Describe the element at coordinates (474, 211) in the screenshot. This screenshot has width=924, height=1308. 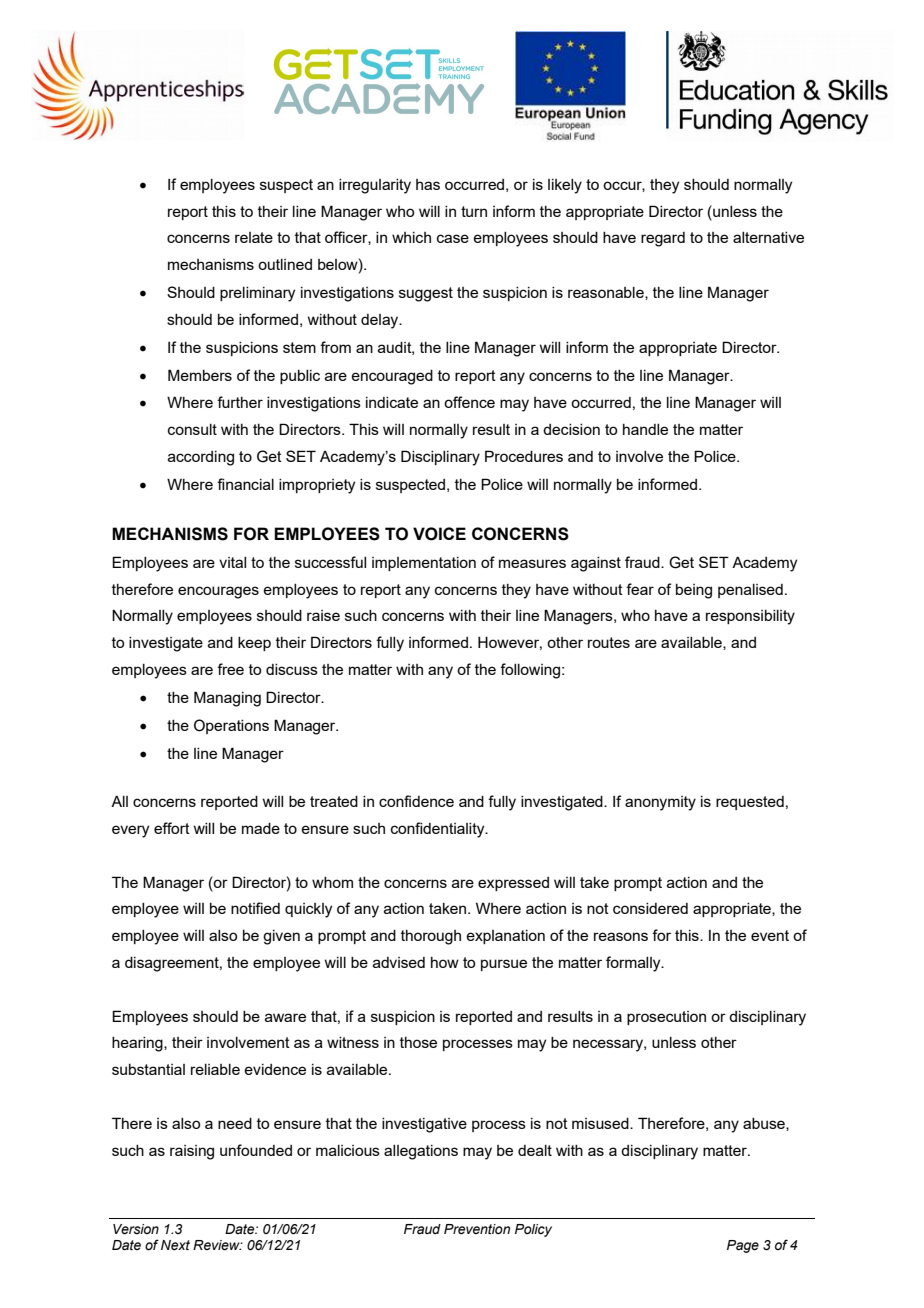
I see `turn` at that location.
